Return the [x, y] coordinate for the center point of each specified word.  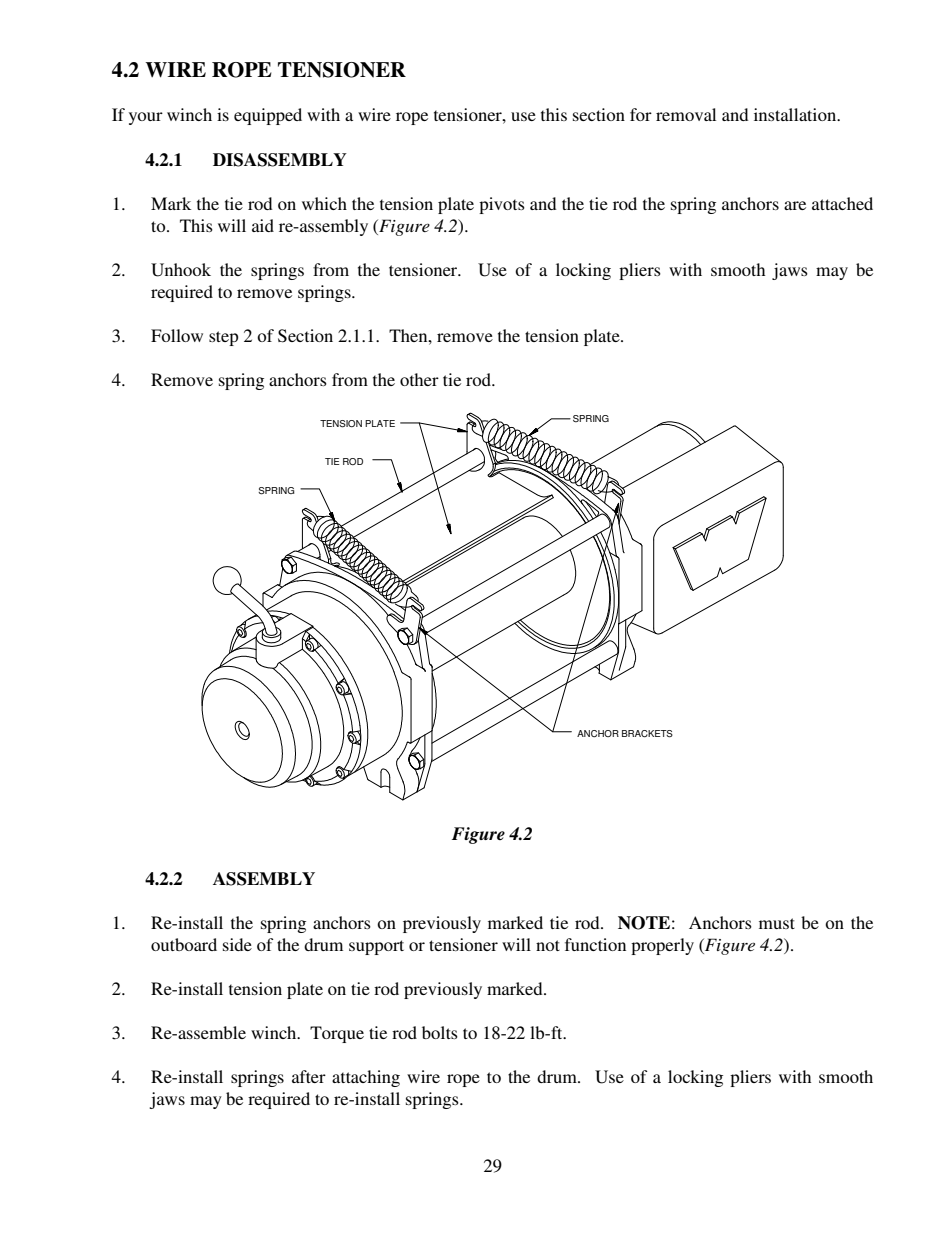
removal [686, 114]
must [777, 923]
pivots [502, 205]
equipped [268, 116]
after [309, 1076]
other [419, 379]
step [223, 338]
